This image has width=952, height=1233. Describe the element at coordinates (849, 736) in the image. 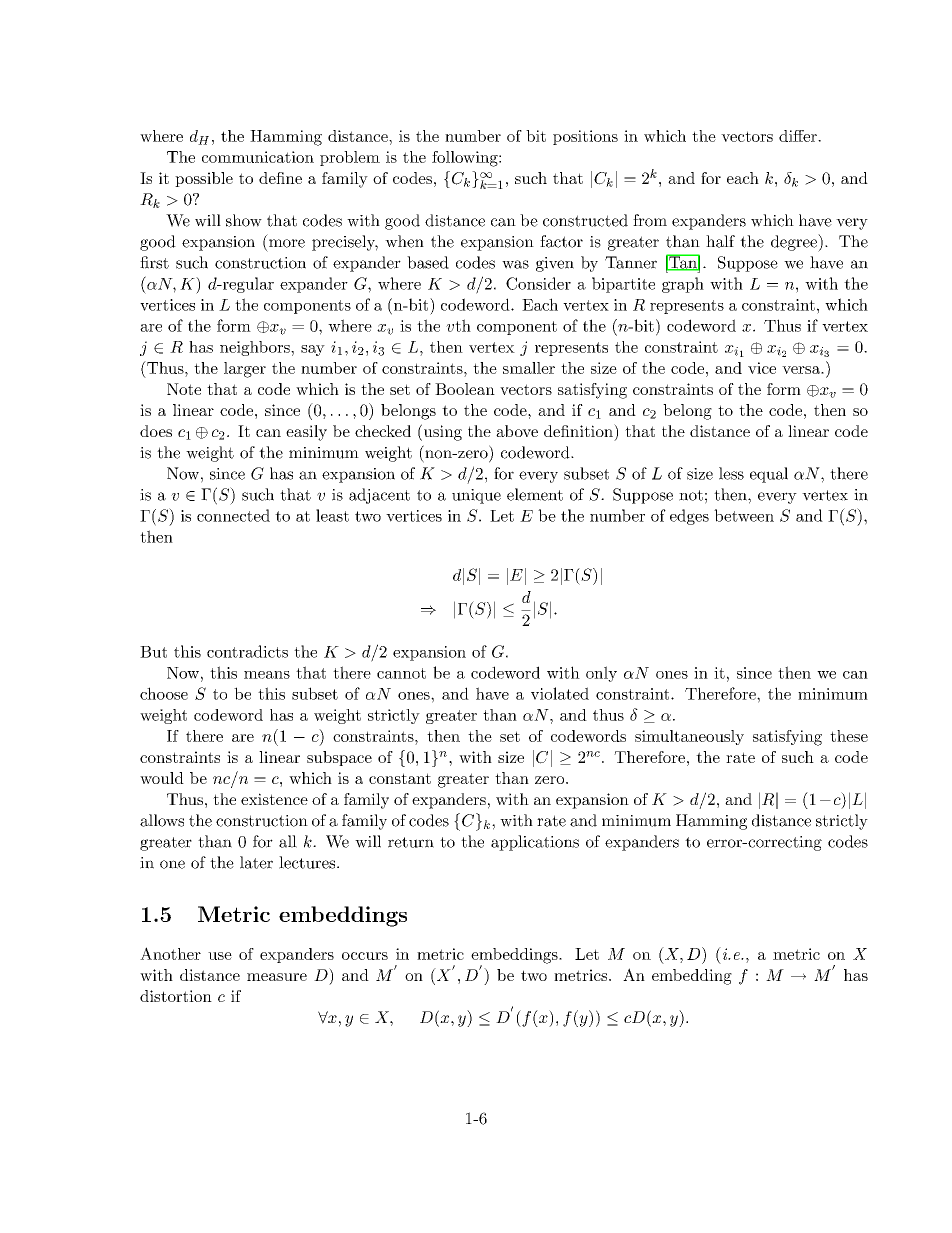

I see `these` at that location.
